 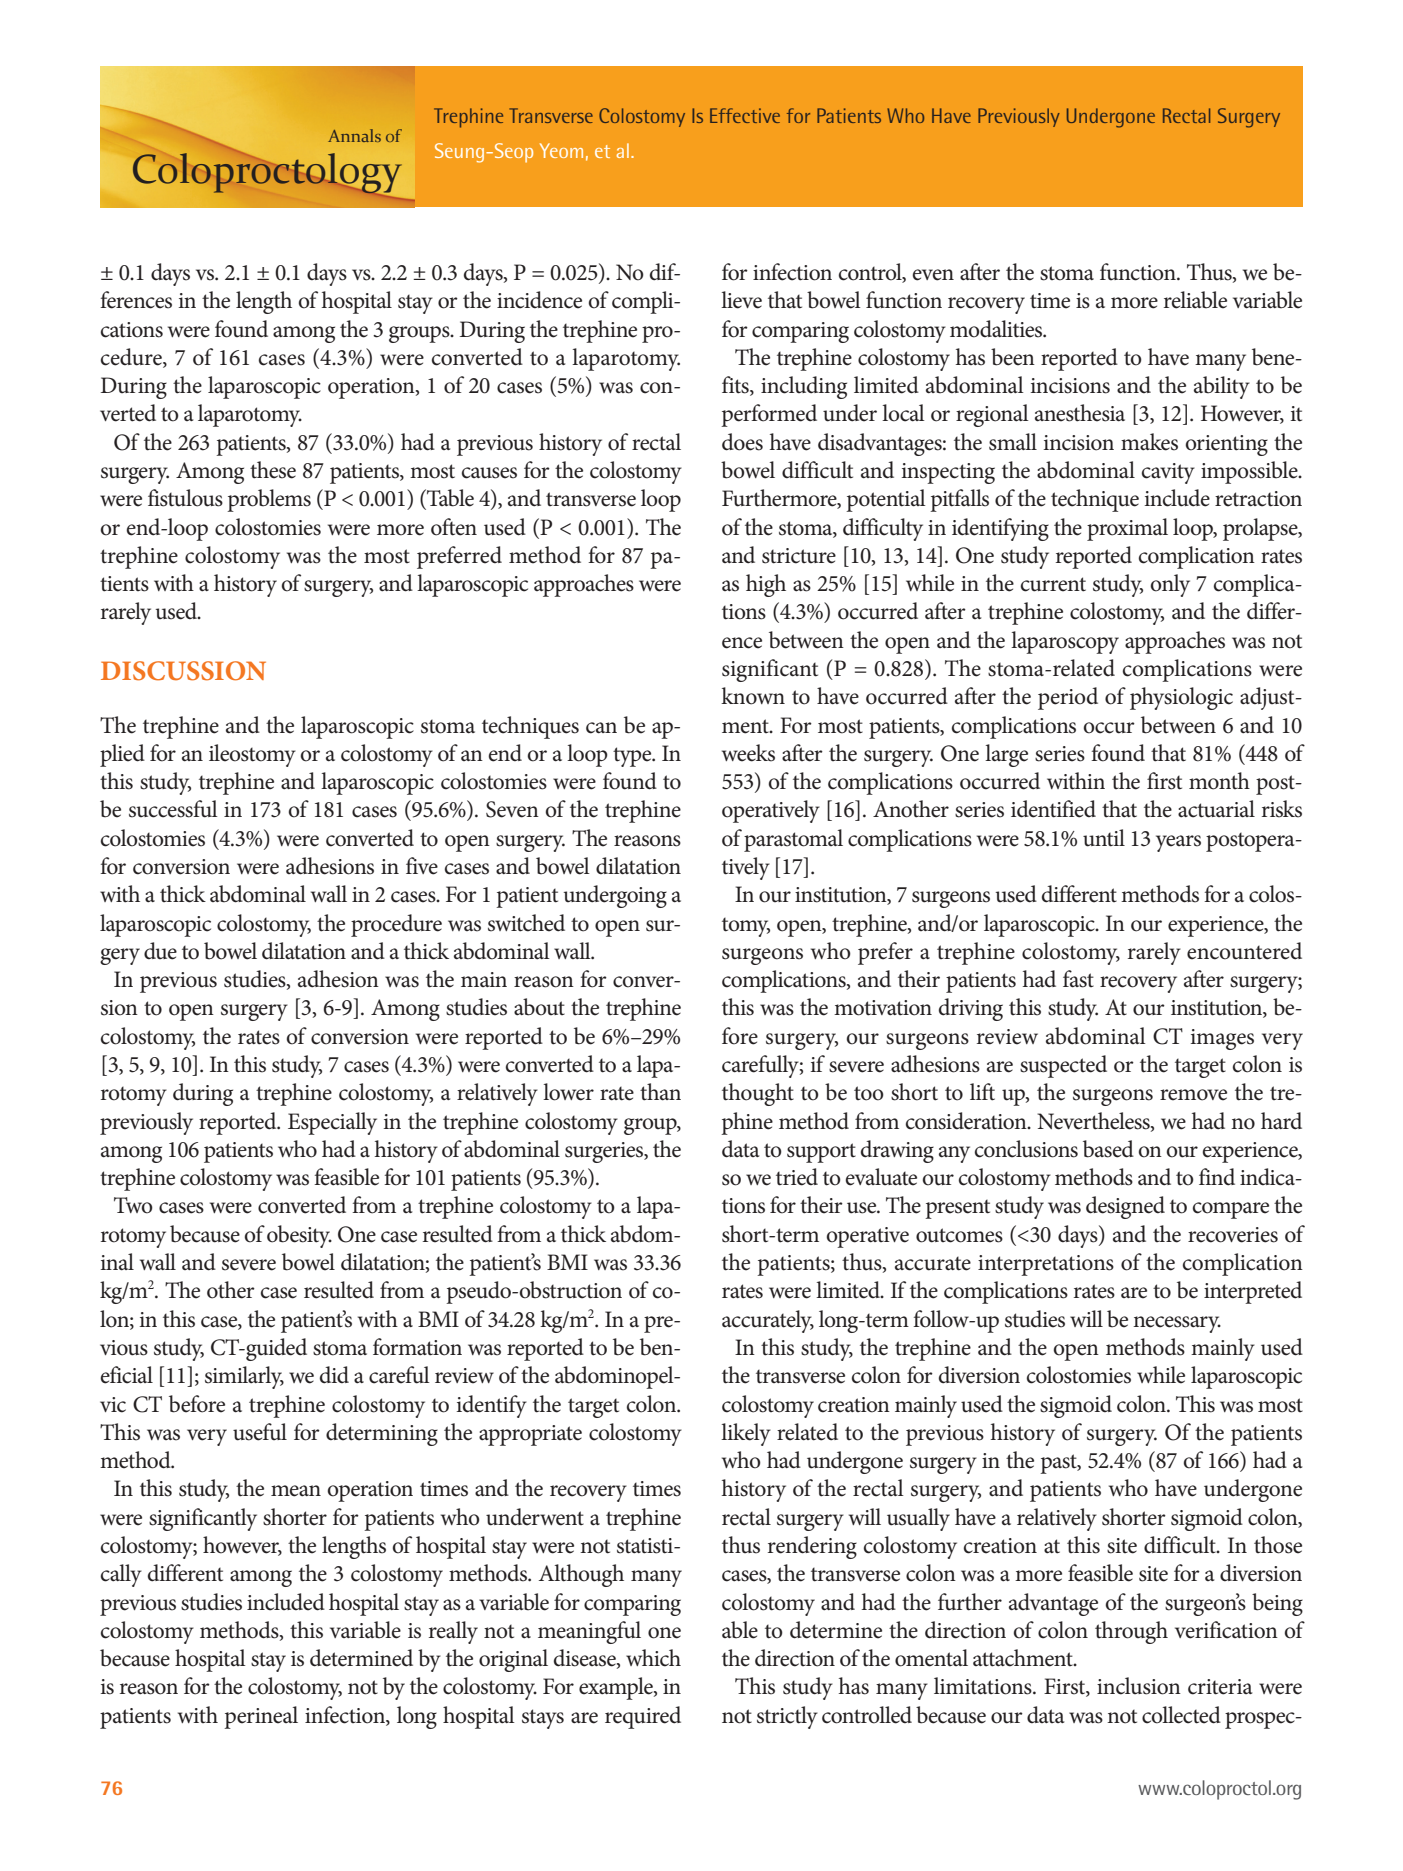 What do you see at coordinates (1178, 843) in the page?
I see `years` at bounding box center [1178, 843].
